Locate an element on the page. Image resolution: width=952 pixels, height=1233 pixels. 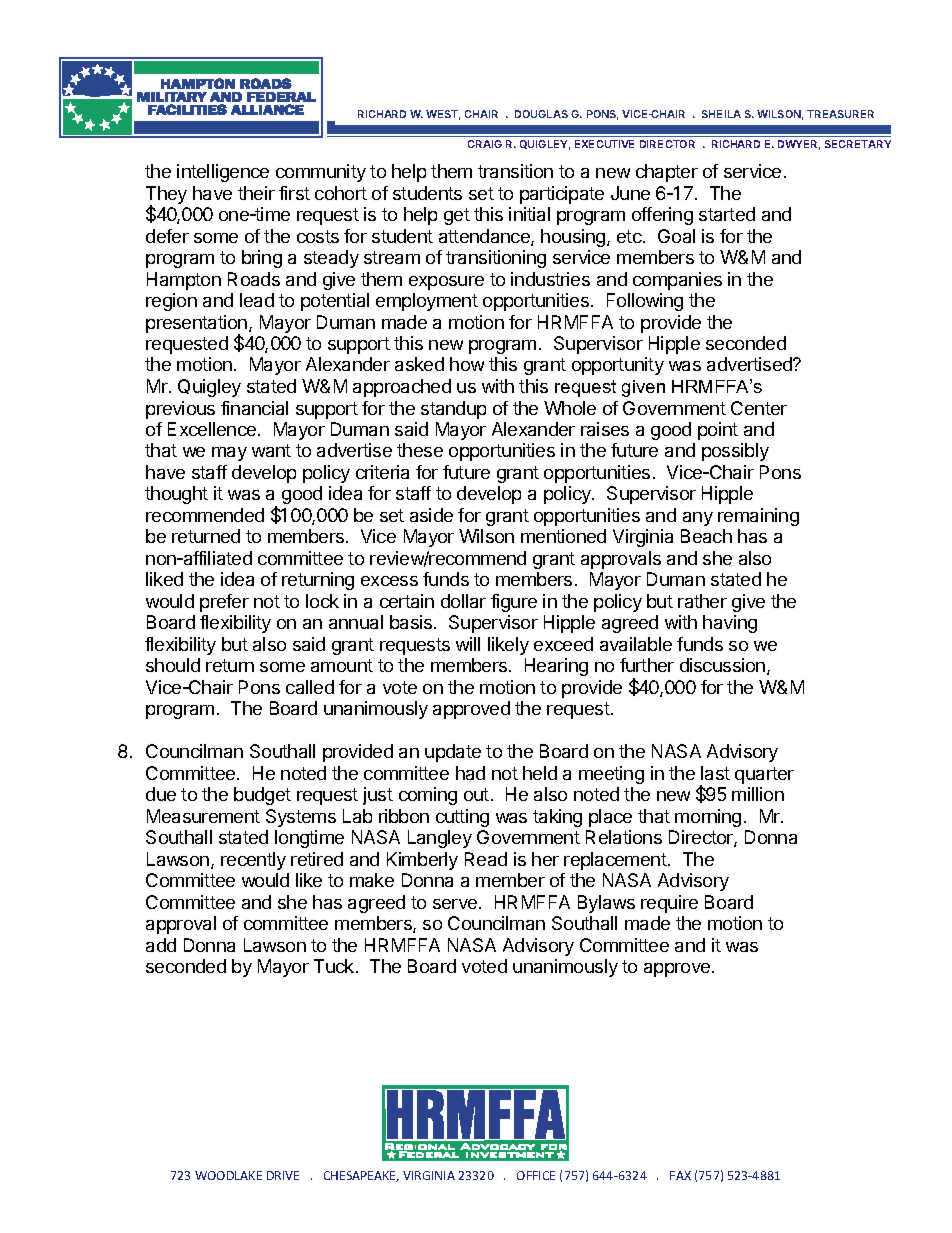
financial is located at coordinates (254, 408).
